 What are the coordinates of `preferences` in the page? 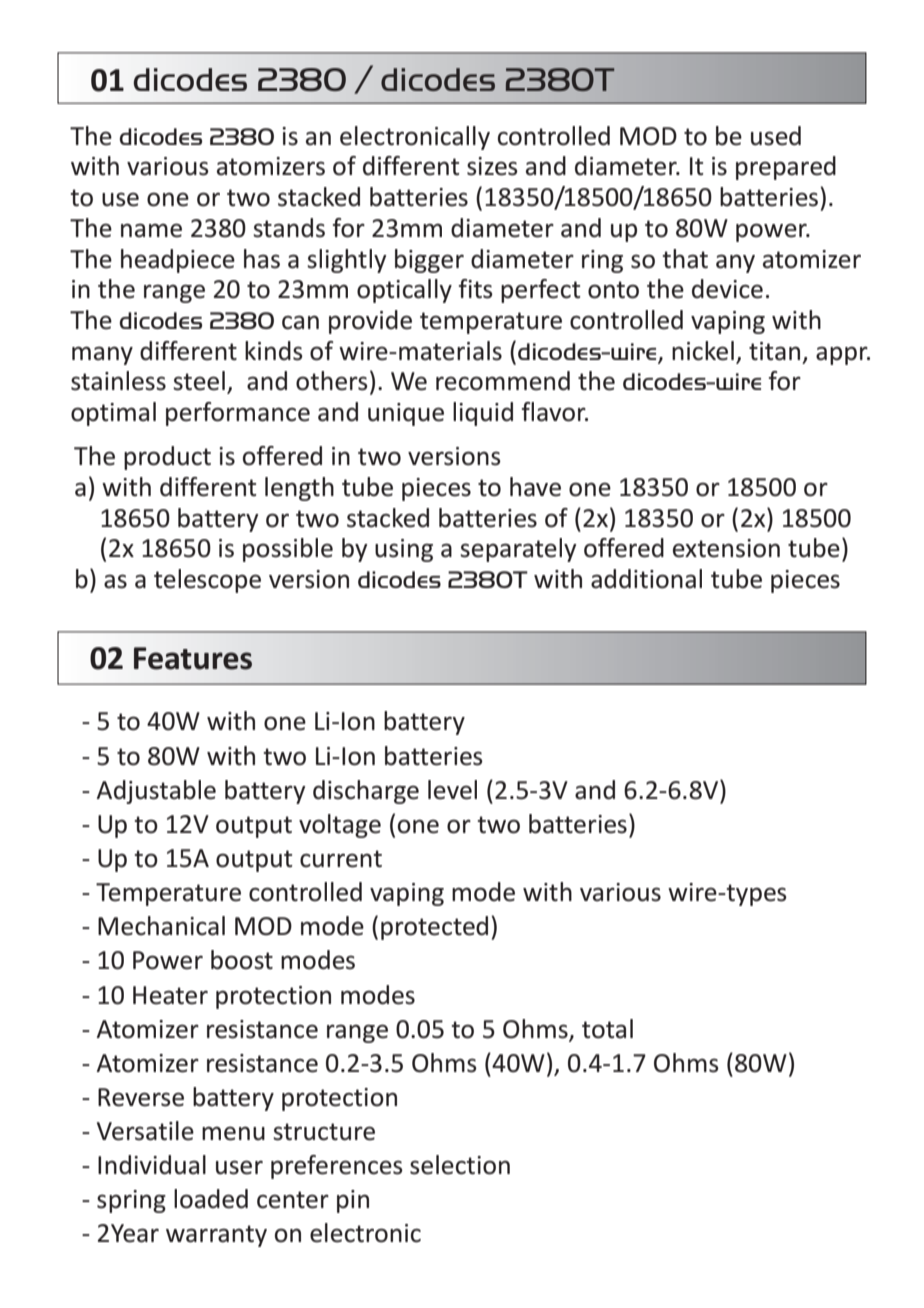 It's located at (337, 1167).
